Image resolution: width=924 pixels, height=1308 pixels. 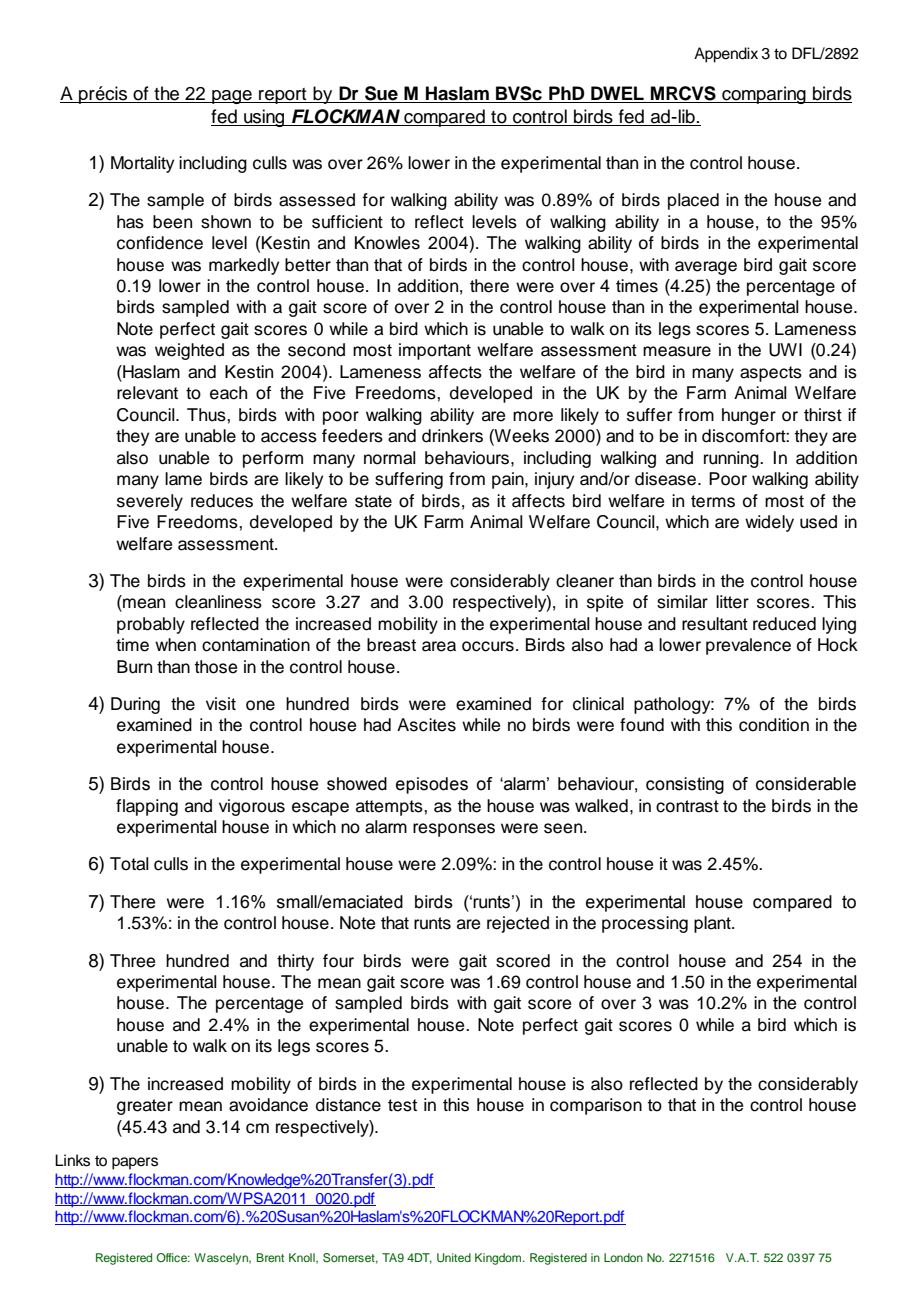 What do you see at coordinates (748, 646) in the screenshot?
I see `prevalence` at bounding box center [748, 646].
